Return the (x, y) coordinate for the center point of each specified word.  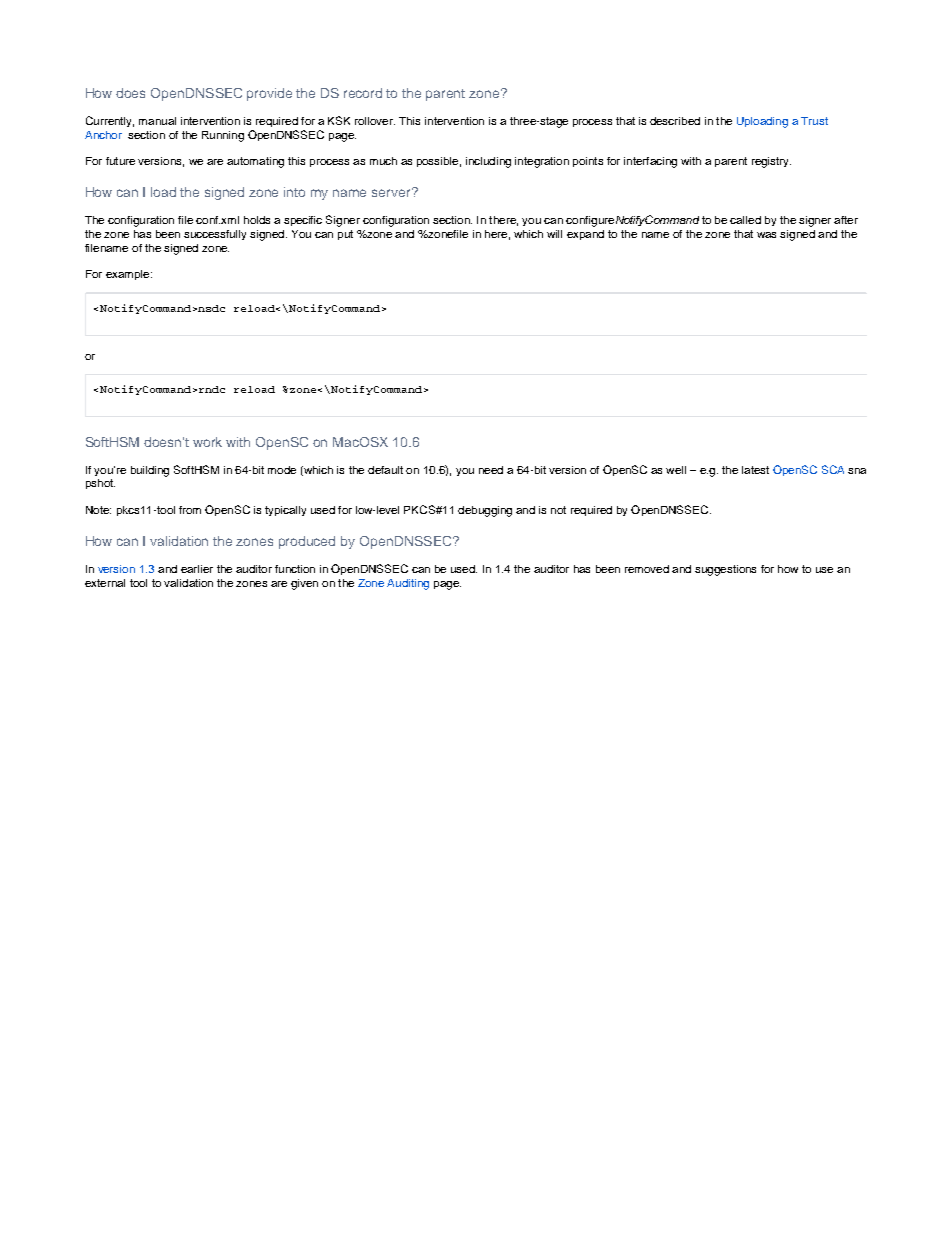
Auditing (408, 584)
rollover (375, 121)
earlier (197, 569)
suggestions (725, 570)
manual (157, 121)
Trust (814, 121)
